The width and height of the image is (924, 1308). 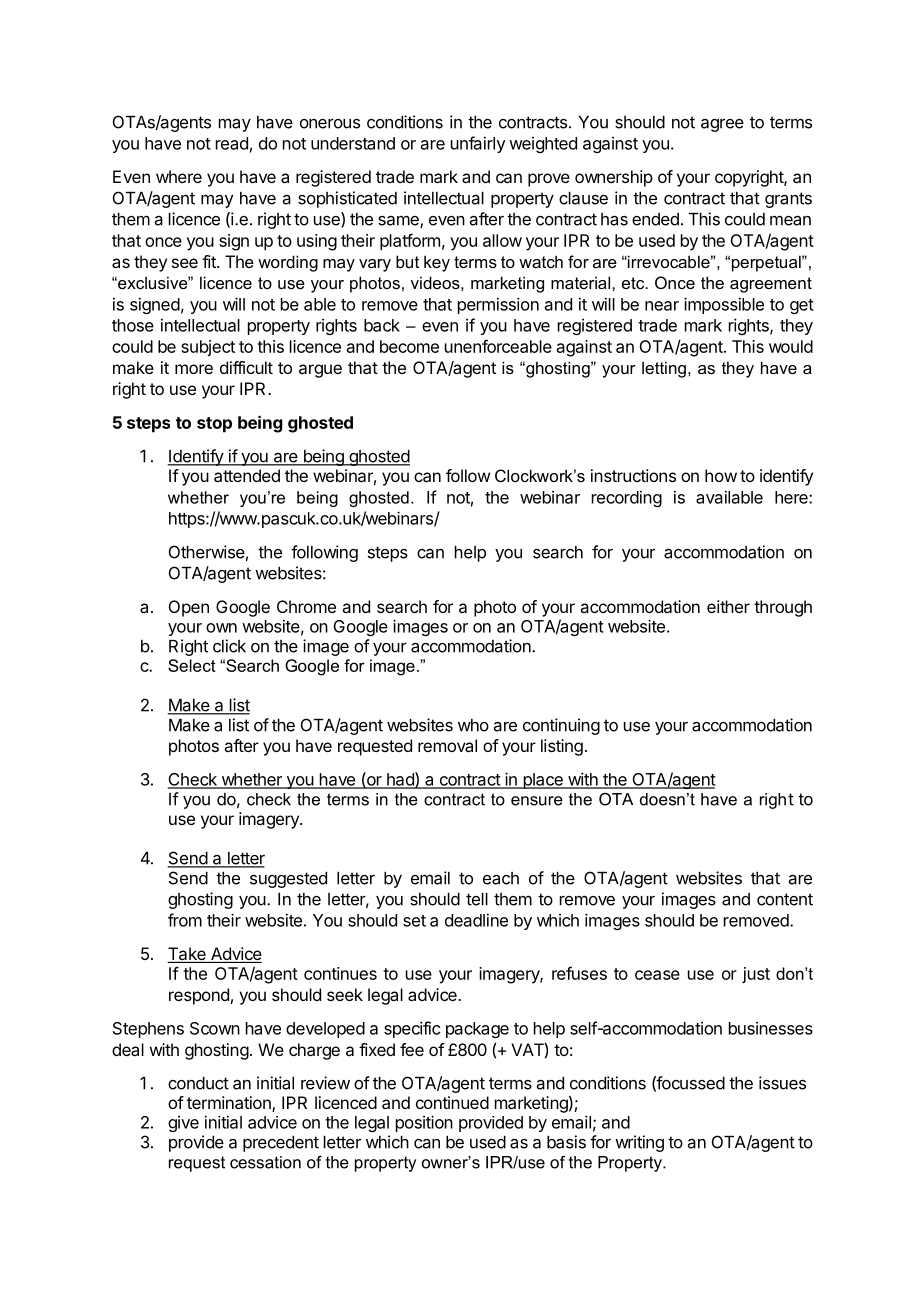 What do you see at coordinates (473, 725) in the image?
I see `who` at bounding box center [473, 725].
